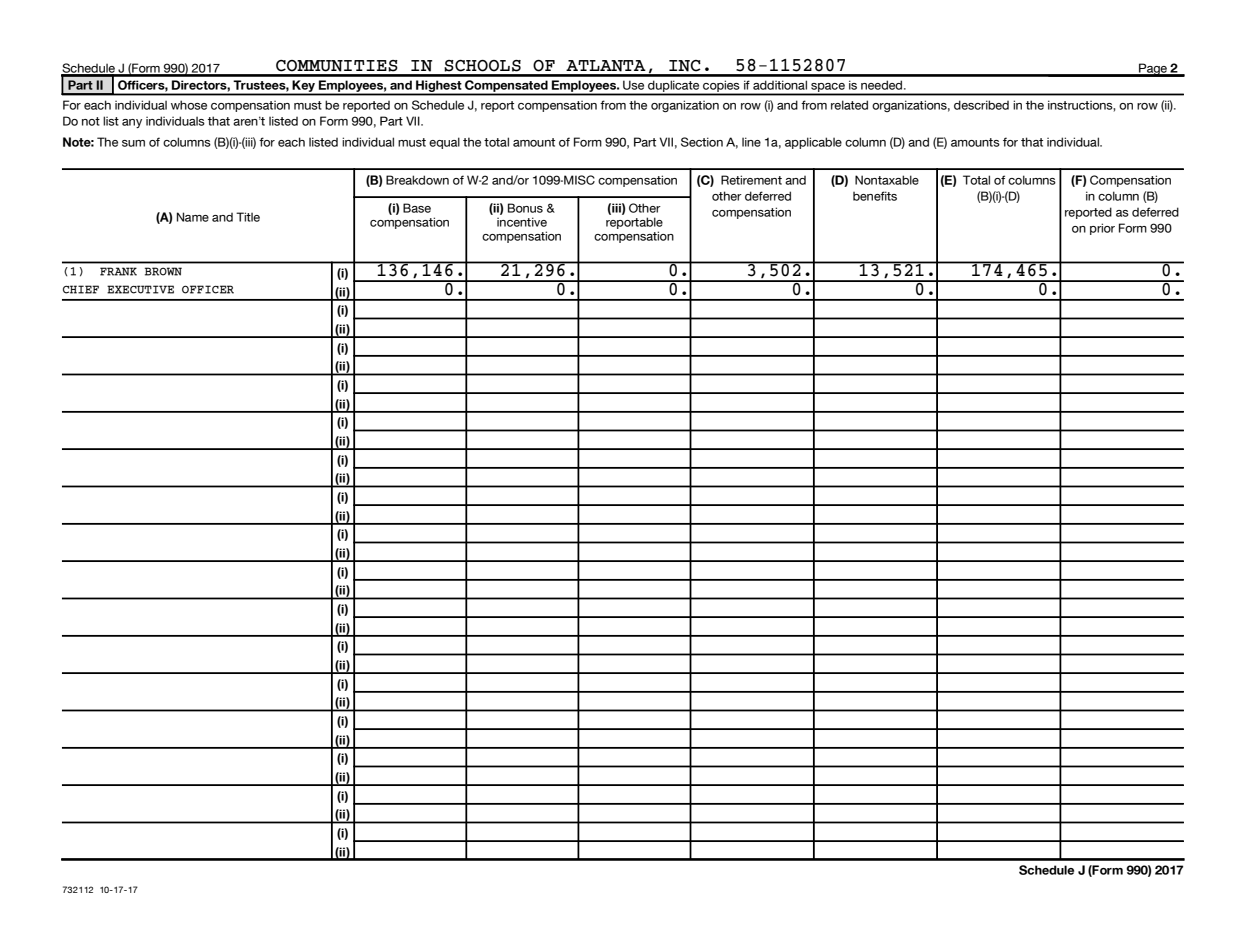  I want to click on EXECUTIVE, so click(140, 289).
